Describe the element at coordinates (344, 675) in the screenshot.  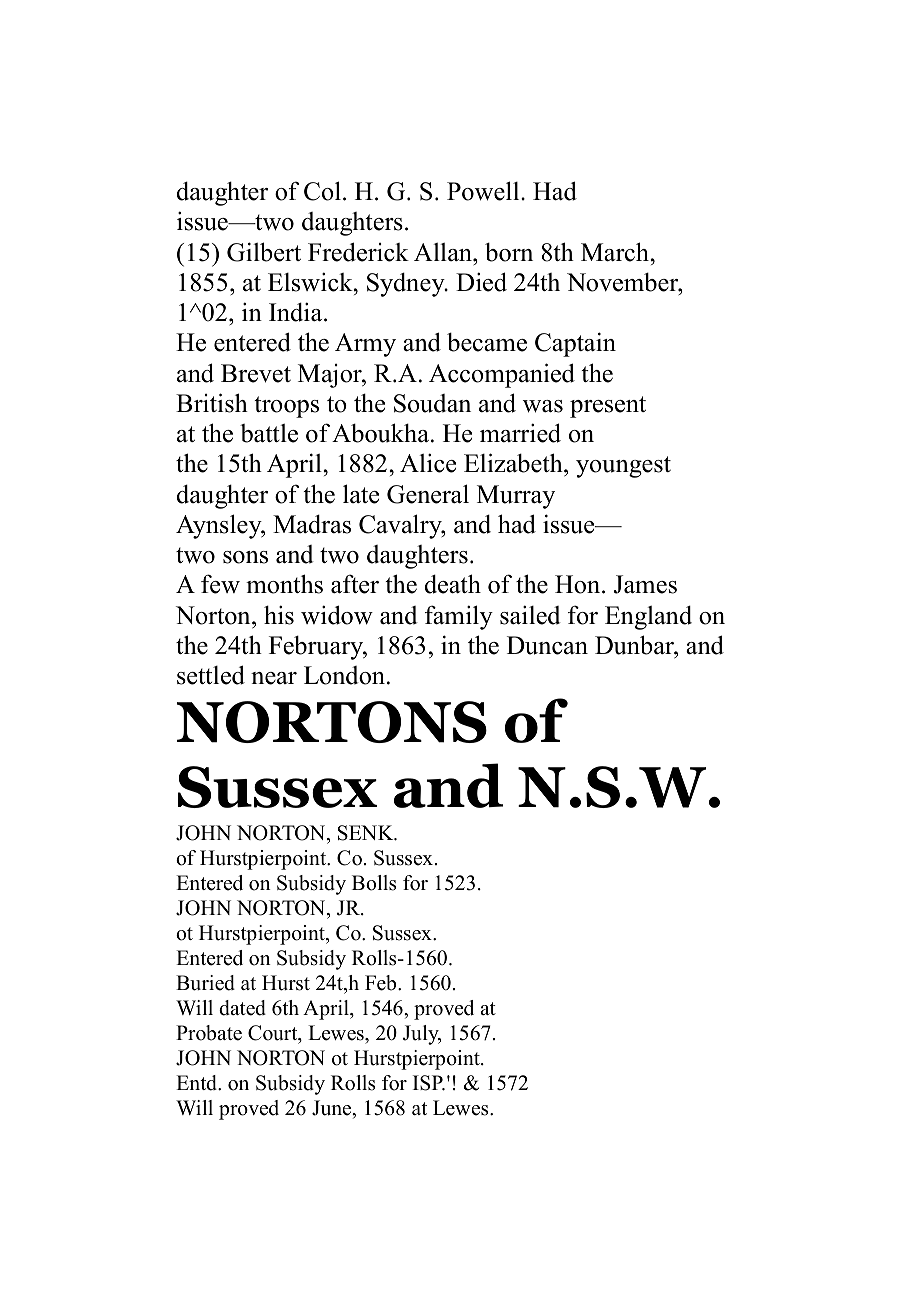
I see `London` at that location.
